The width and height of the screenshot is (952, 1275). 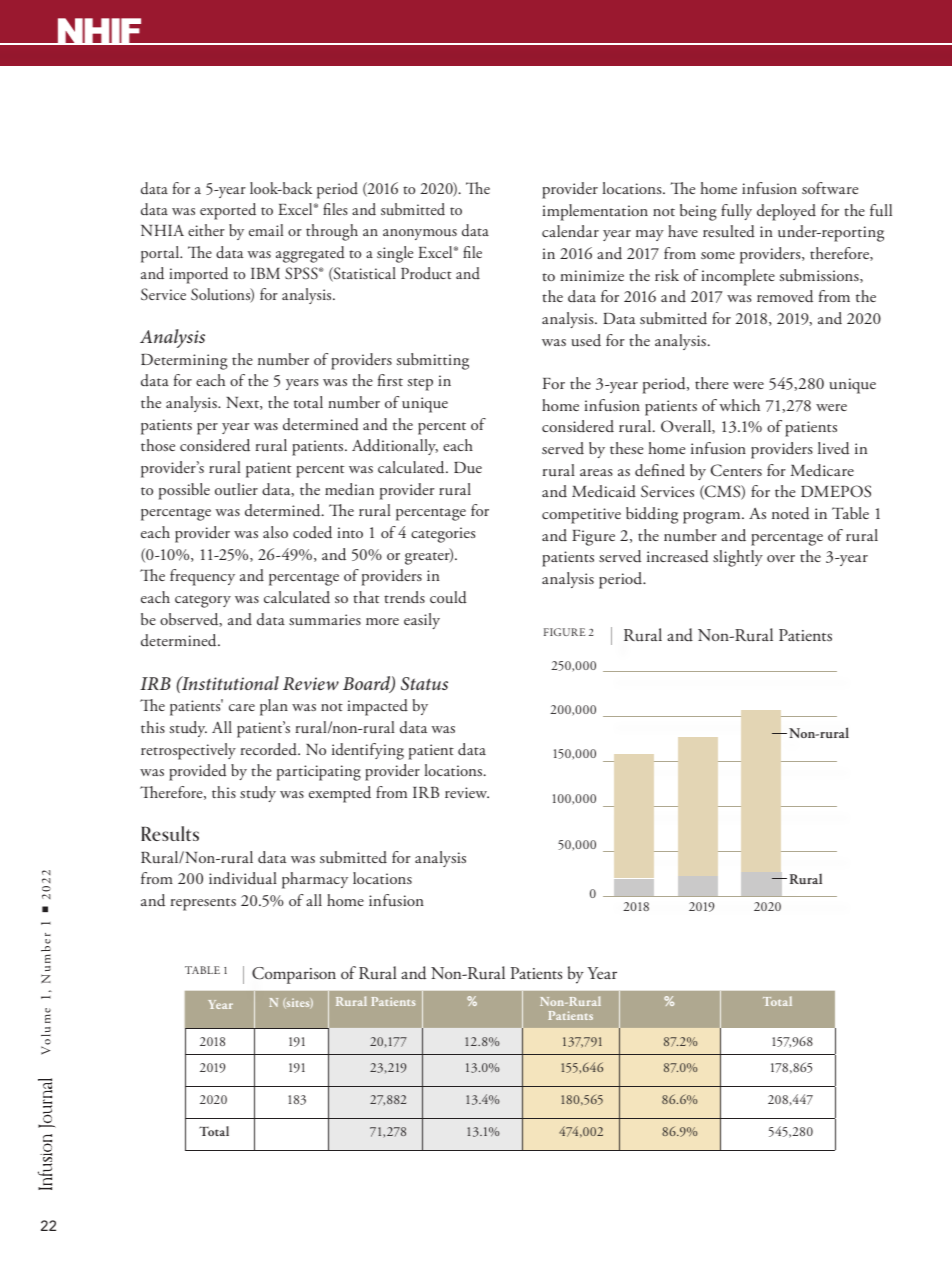 I want to click on frequency, so click(x=202, y=577).
